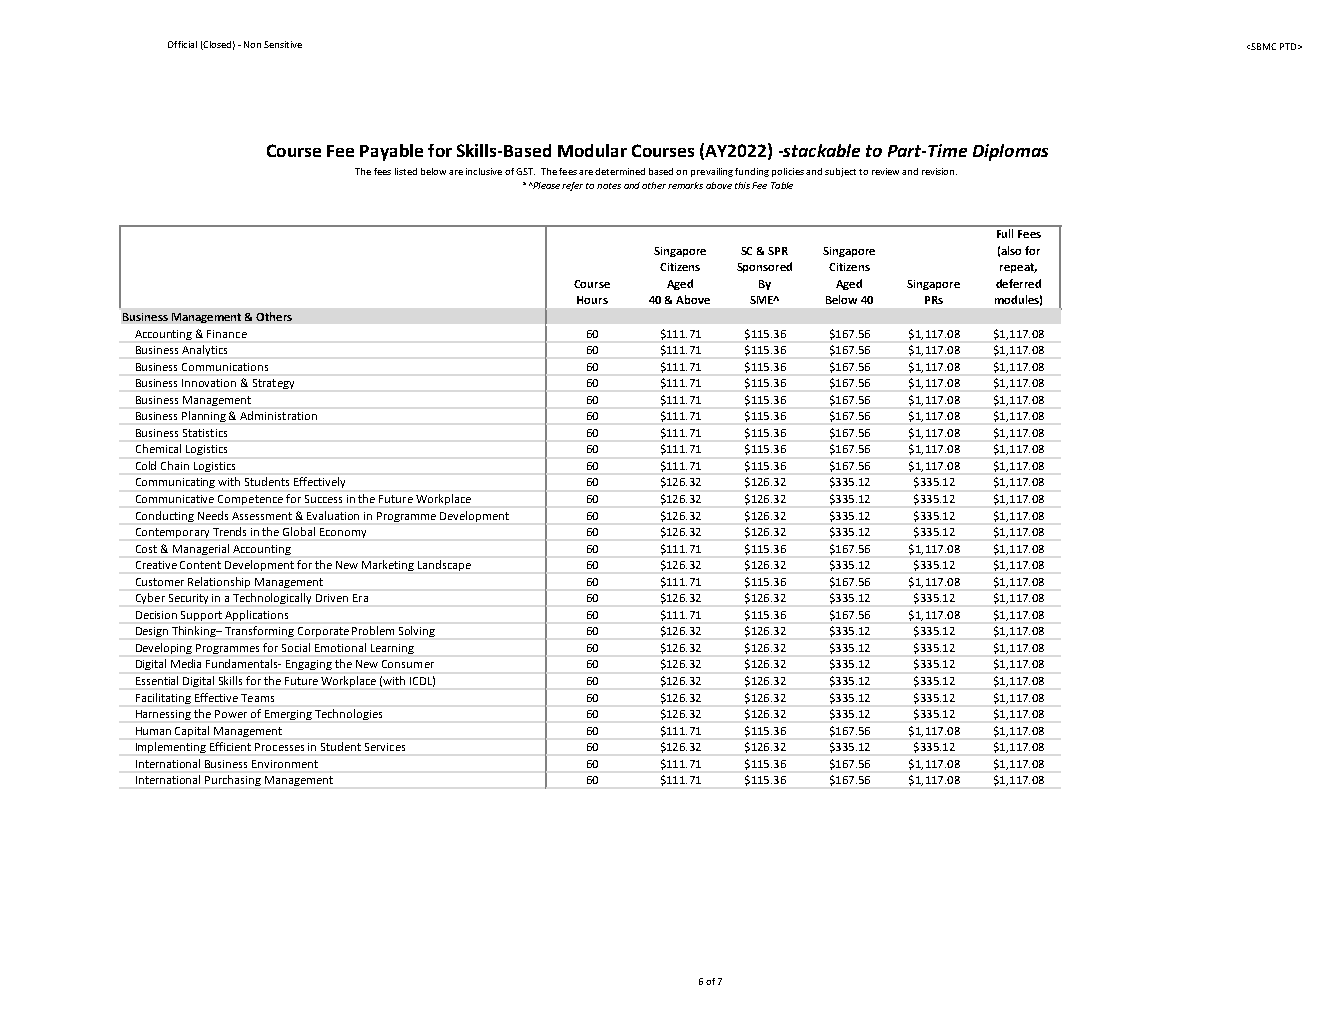 This document has height=1029, width=1332. Describe the element at coordinates (592, 300) in the document. I see `Hours` at that location.
